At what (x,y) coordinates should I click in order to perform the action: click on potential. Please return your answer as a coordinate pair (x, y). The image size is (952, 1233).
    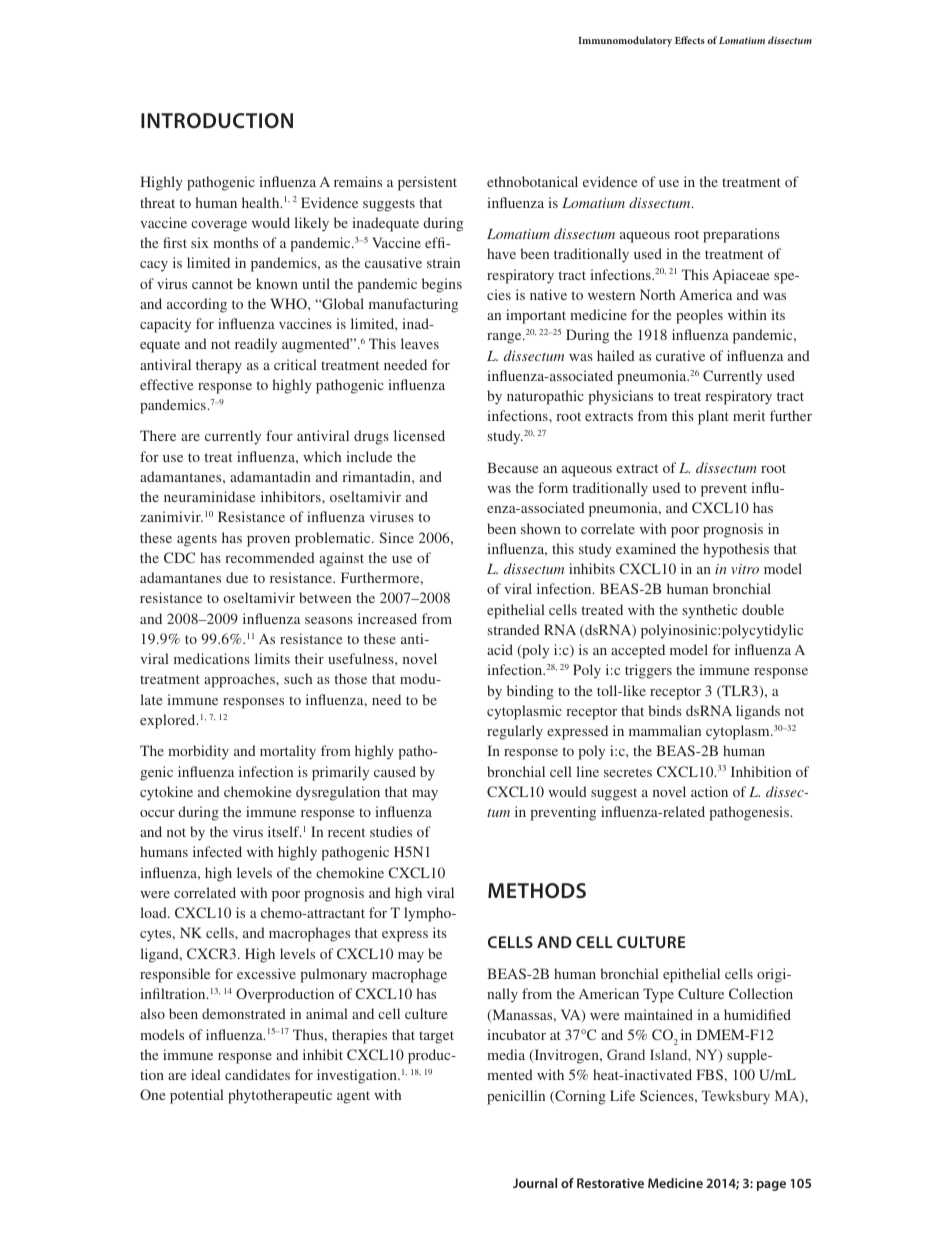
    Looking at the image, I should click on (197, 1096).
